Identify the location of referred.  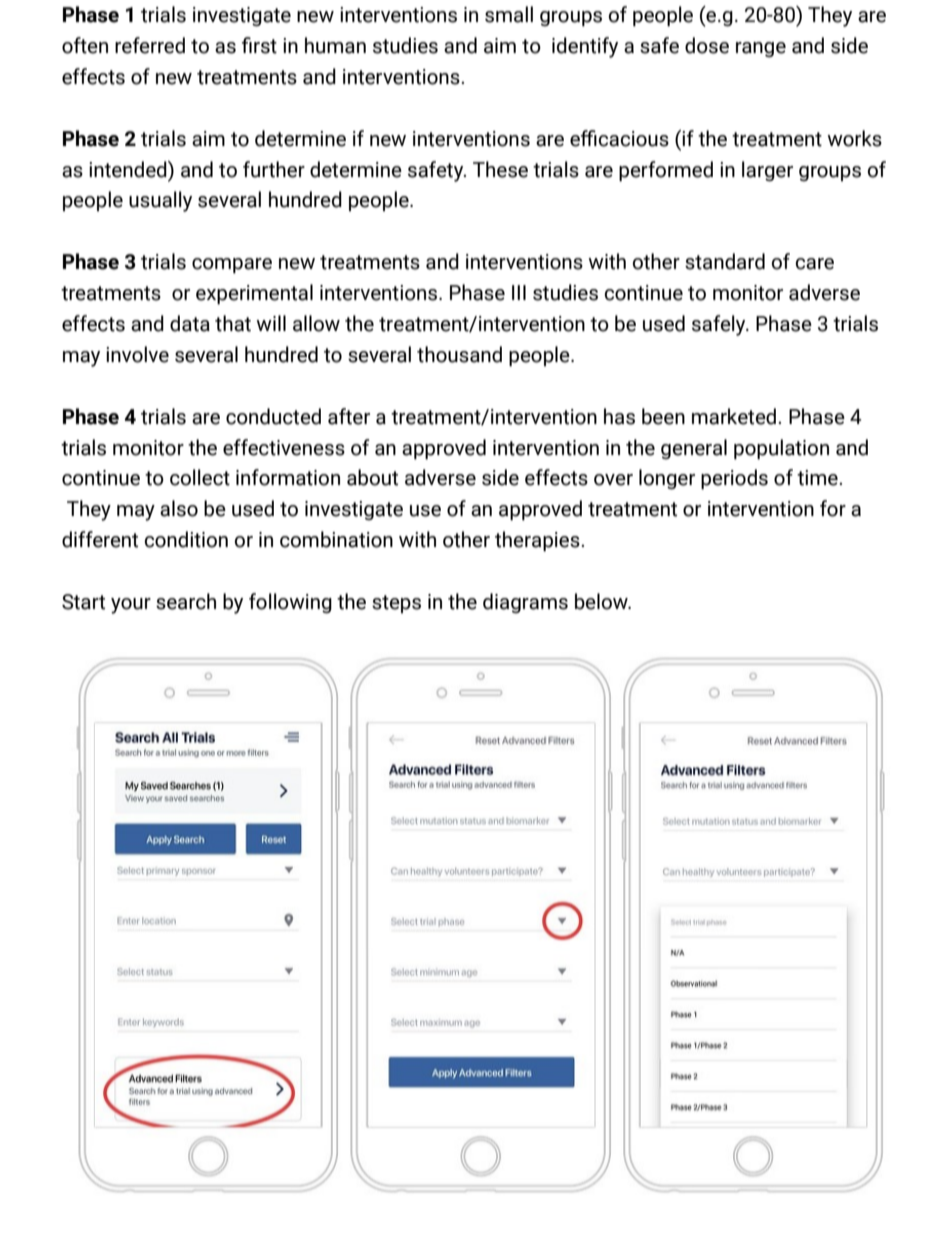
(150, 45).
